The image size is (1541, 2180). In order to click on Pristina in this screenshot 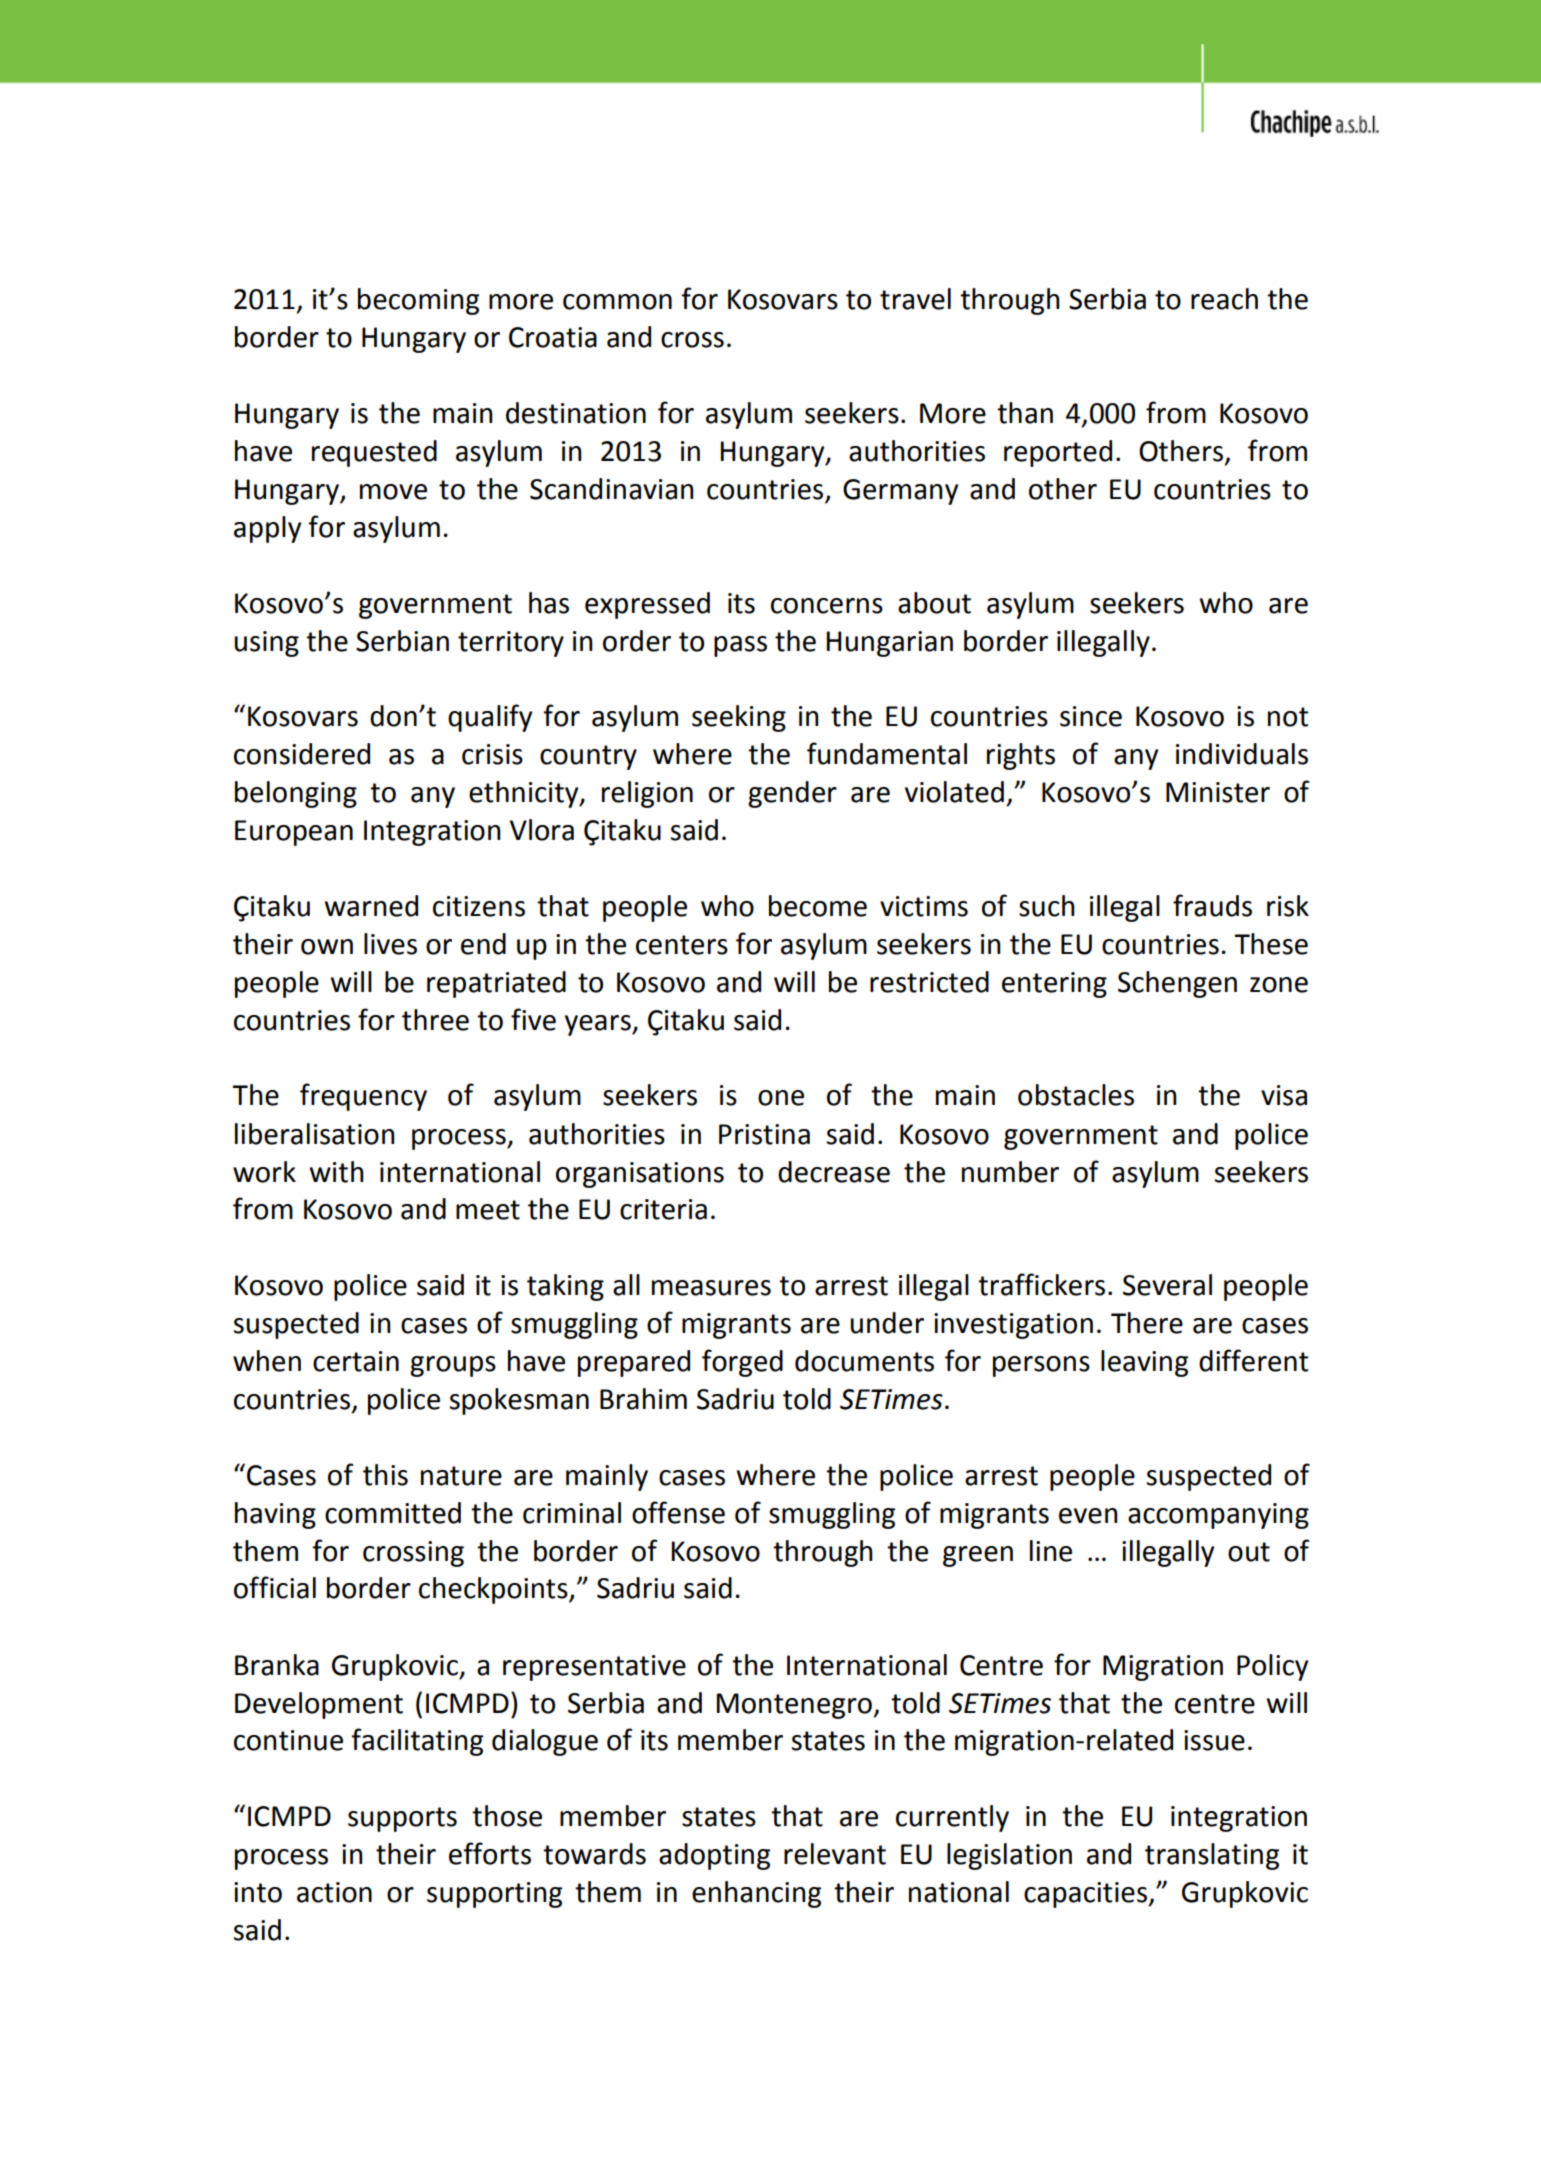, I will do `click(764, 1134)`.
